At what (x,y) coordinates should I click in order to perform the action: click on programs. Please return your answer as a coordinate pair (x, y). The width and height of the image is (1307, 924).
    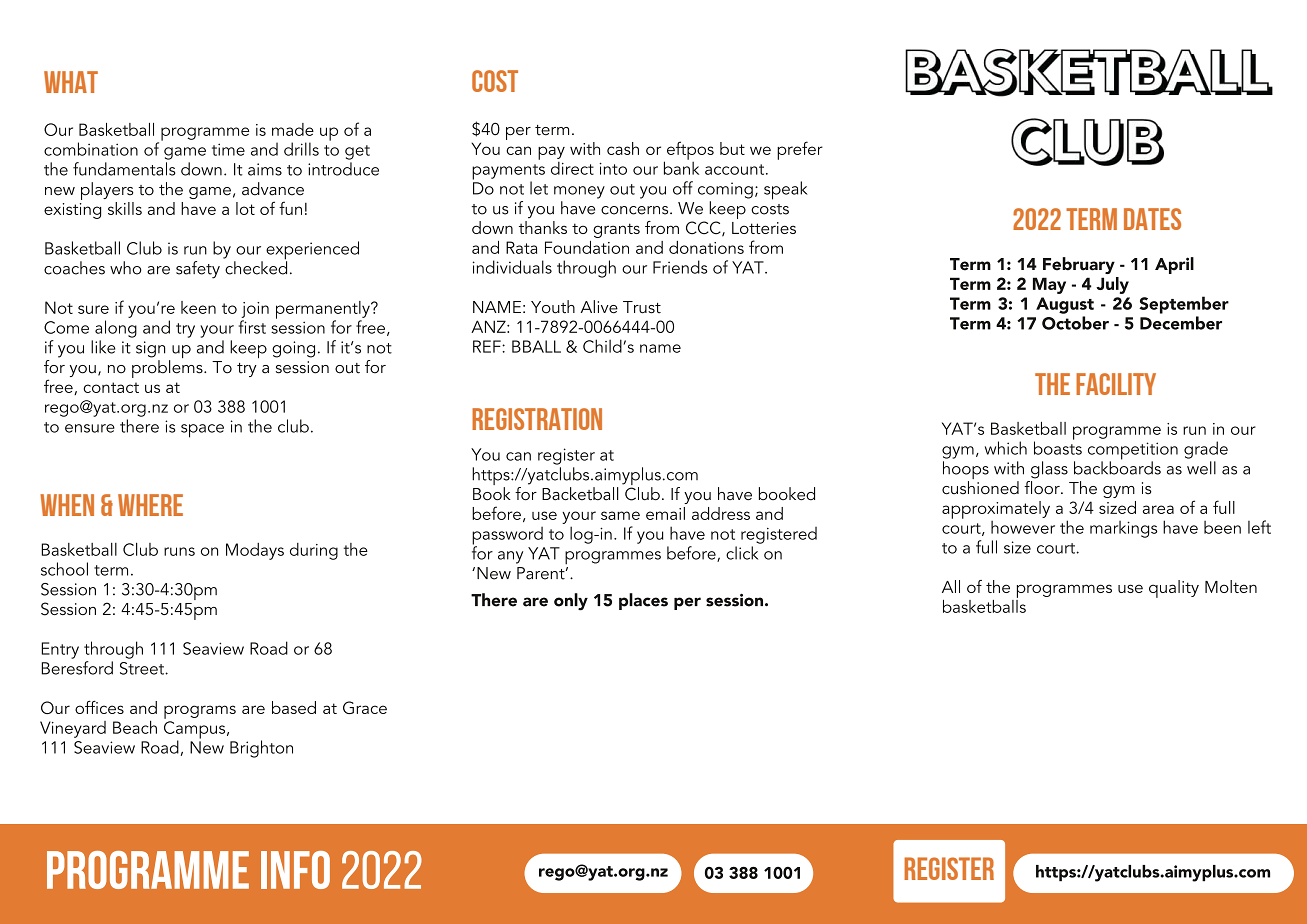
    Looking at the image, I should click on (200, 712).
